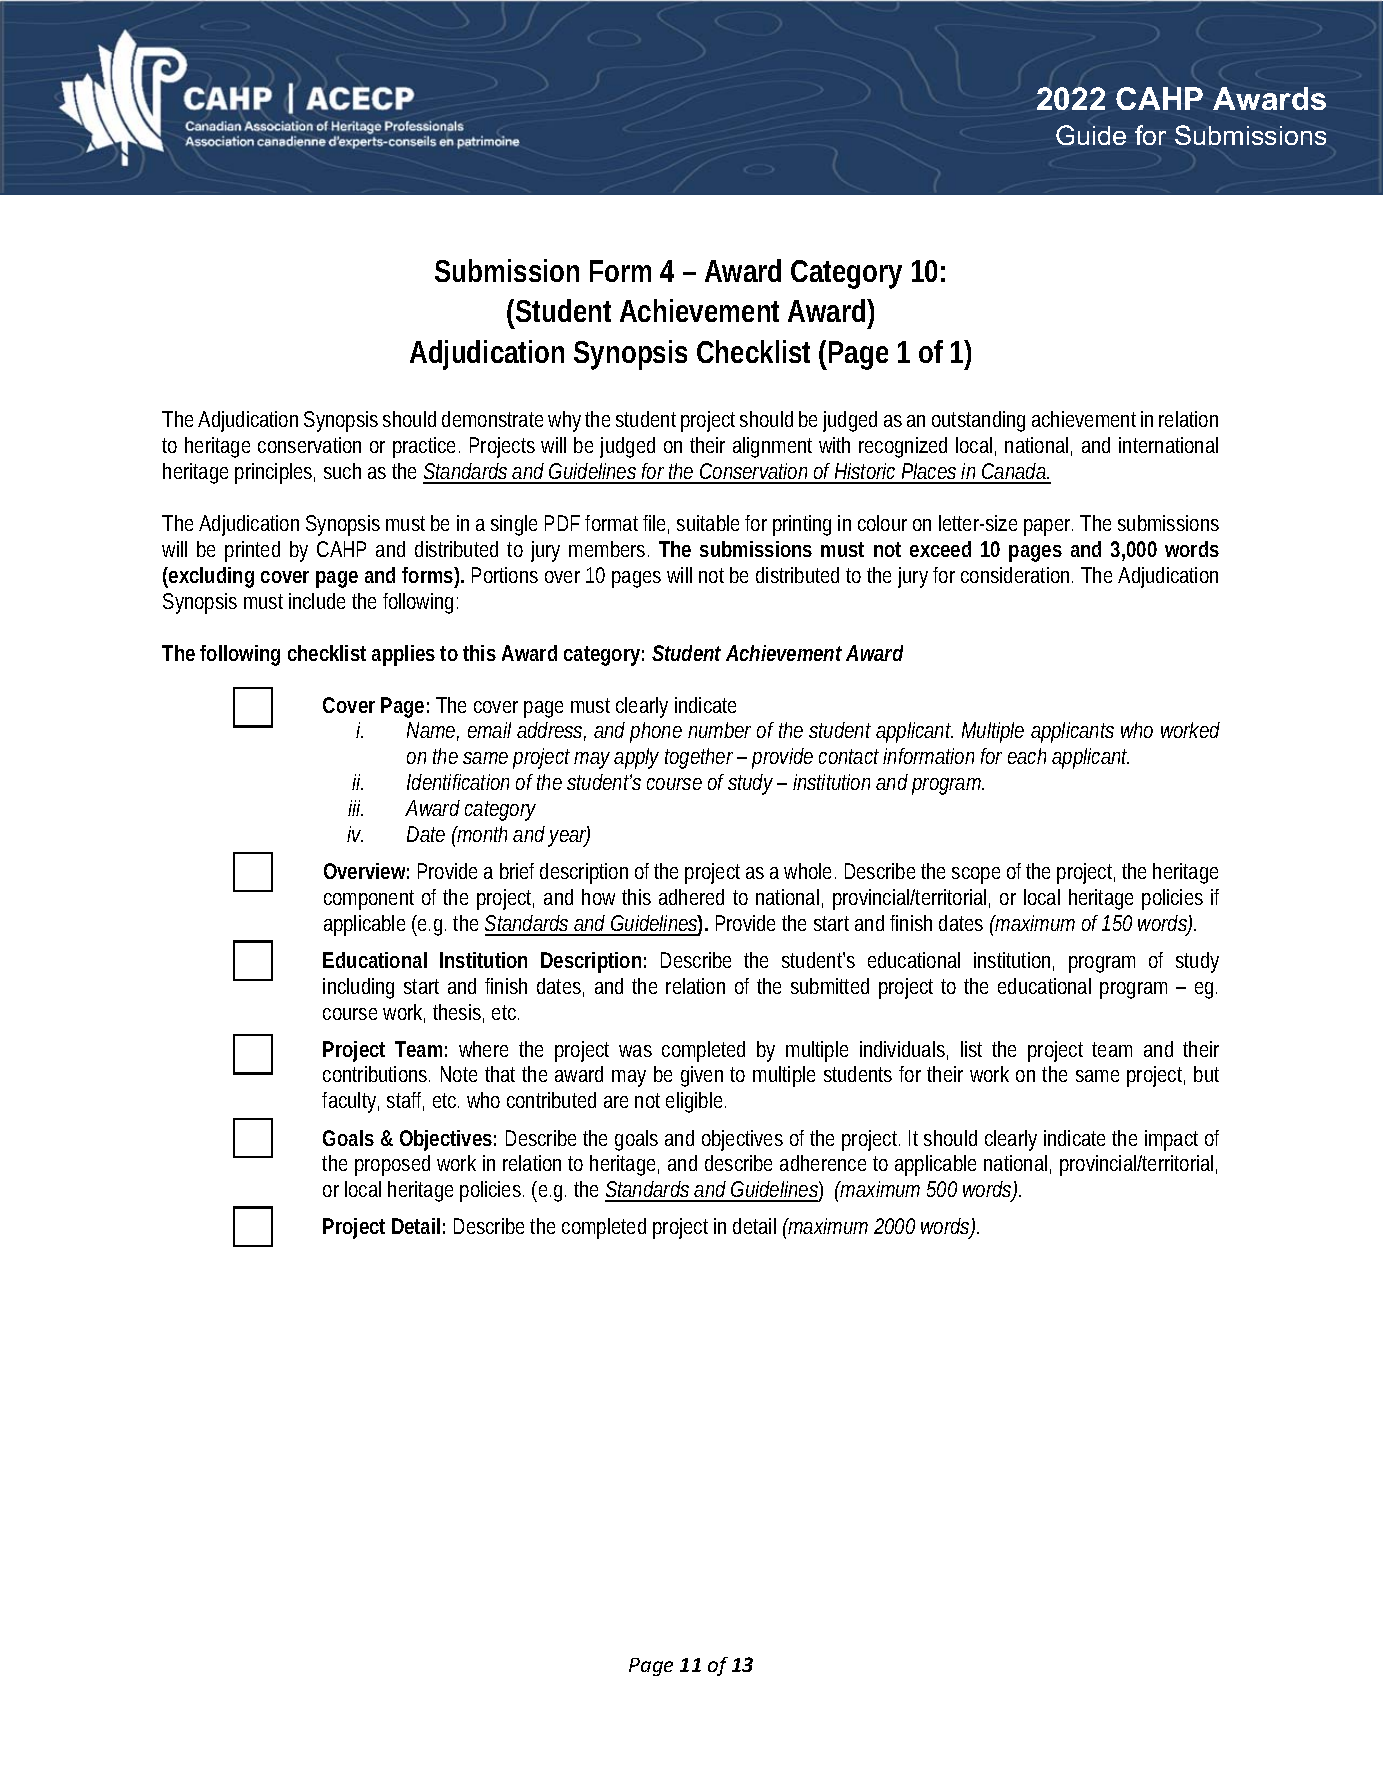 This screenshot has height=1789, width=1383. What do you see at coordinates (1171, 1140) in the screenshot?
I see `impact` at bounding box center [1171, 1140].
